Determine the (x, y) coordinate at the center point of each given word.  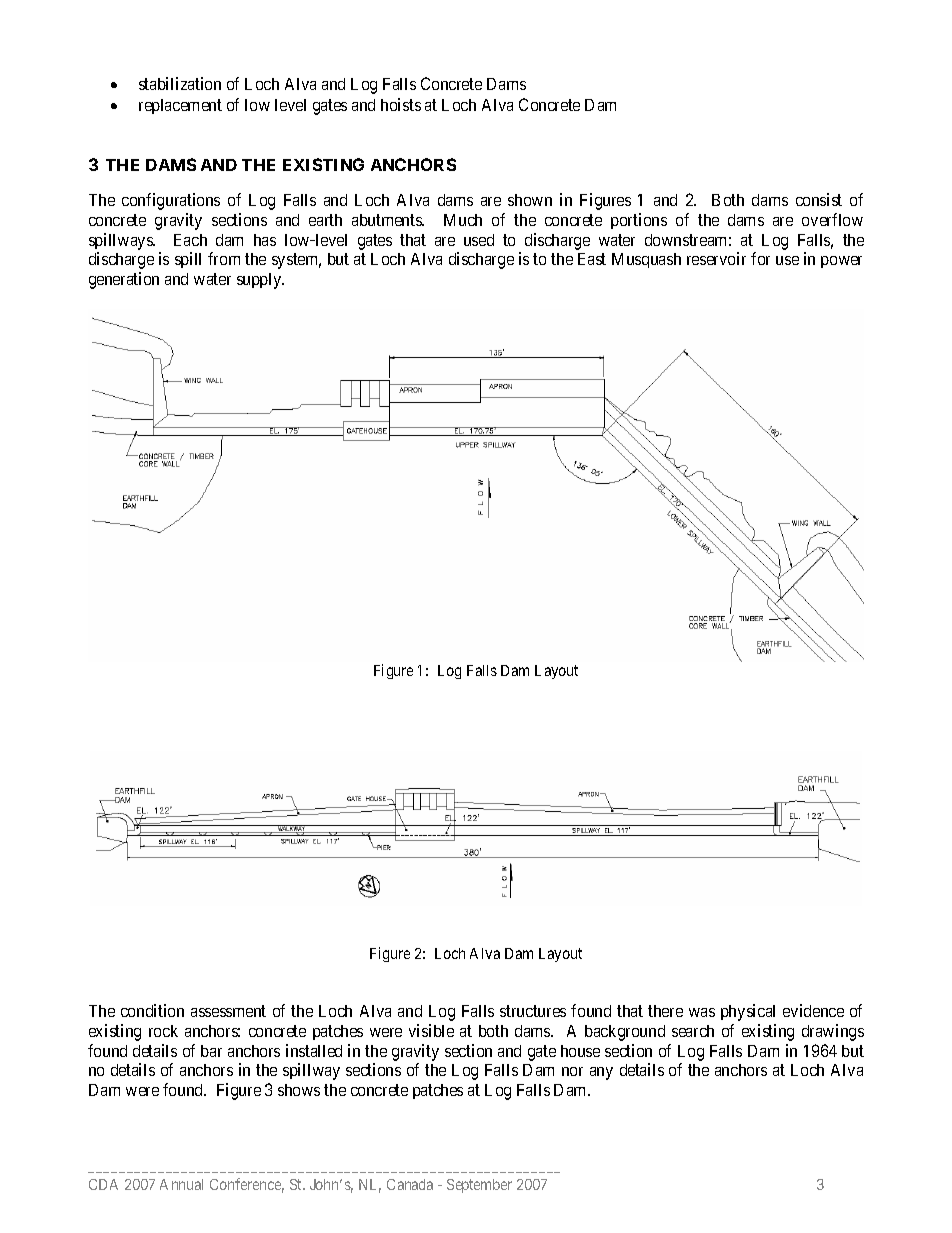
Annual (181, 1184)
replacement (180, 106)
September (479, 1186)
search (693, 1031)
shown (530, 200)
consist (819, 199)
